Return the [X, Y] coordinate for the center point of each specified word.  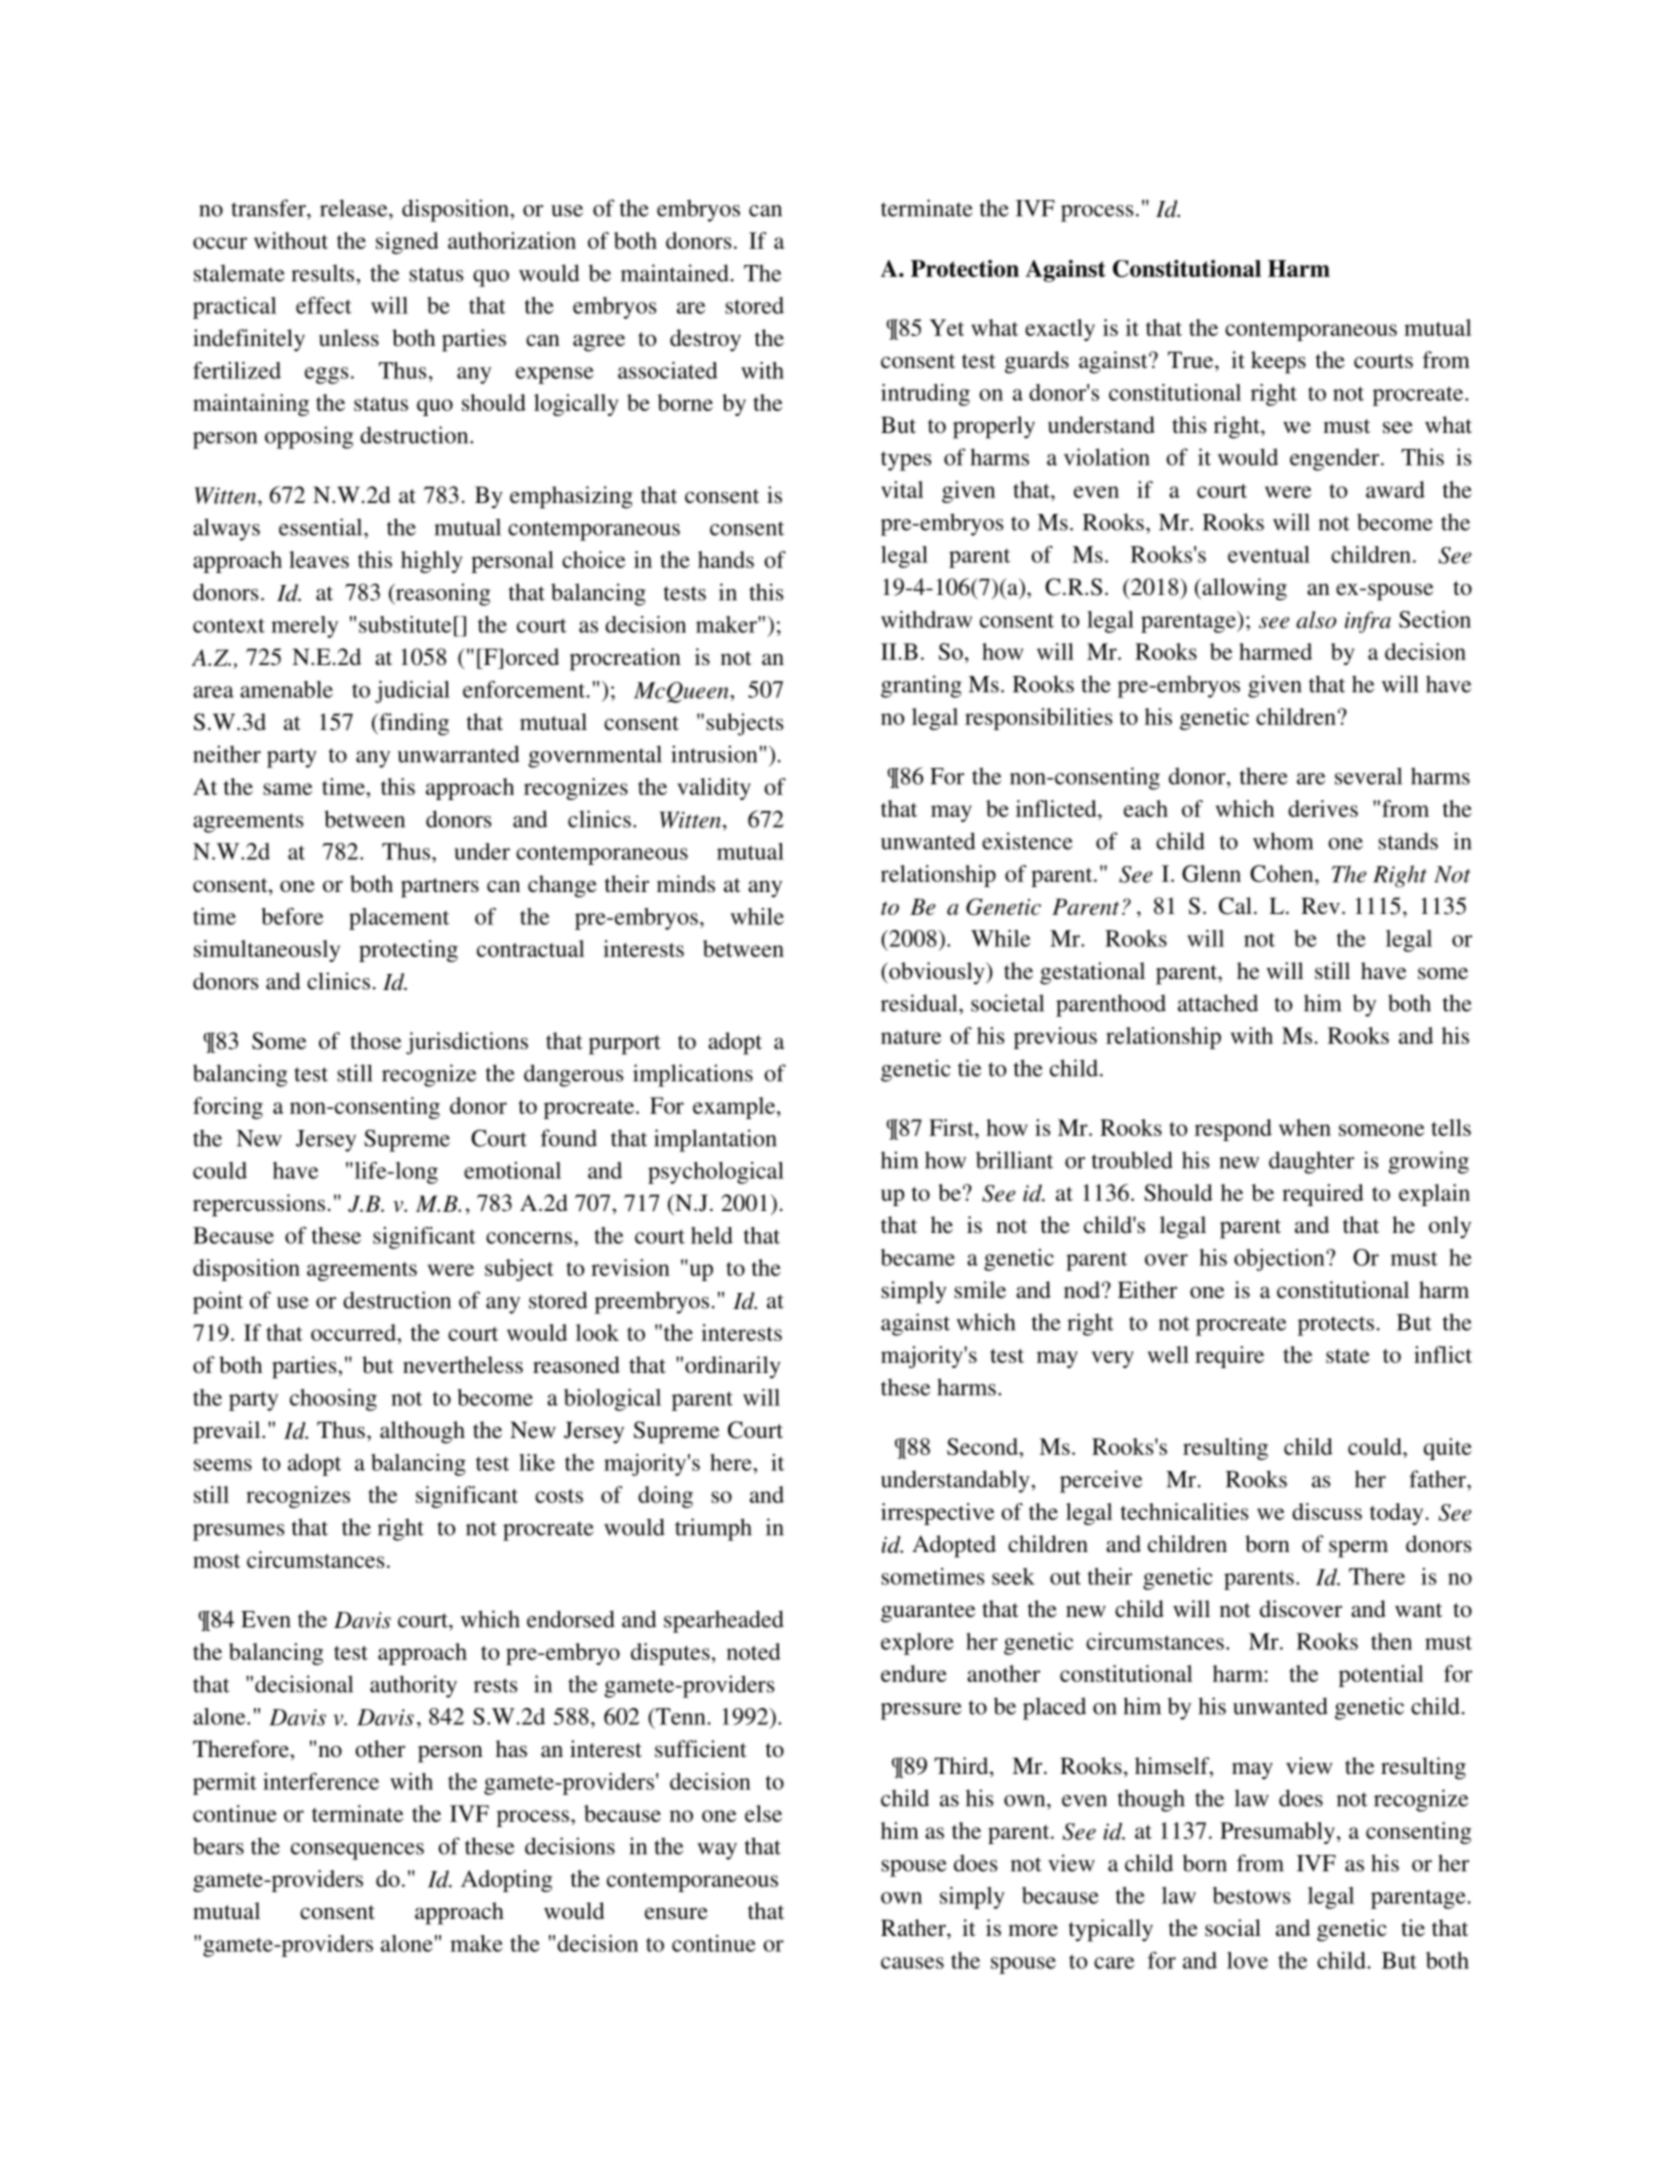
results [324, 273]
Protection [965, 268]
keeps [1278, 362]
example [735, 1108]
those [375, 1041]
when [1305, 1127]
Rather [914, 1928]
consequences [357, 1851]
